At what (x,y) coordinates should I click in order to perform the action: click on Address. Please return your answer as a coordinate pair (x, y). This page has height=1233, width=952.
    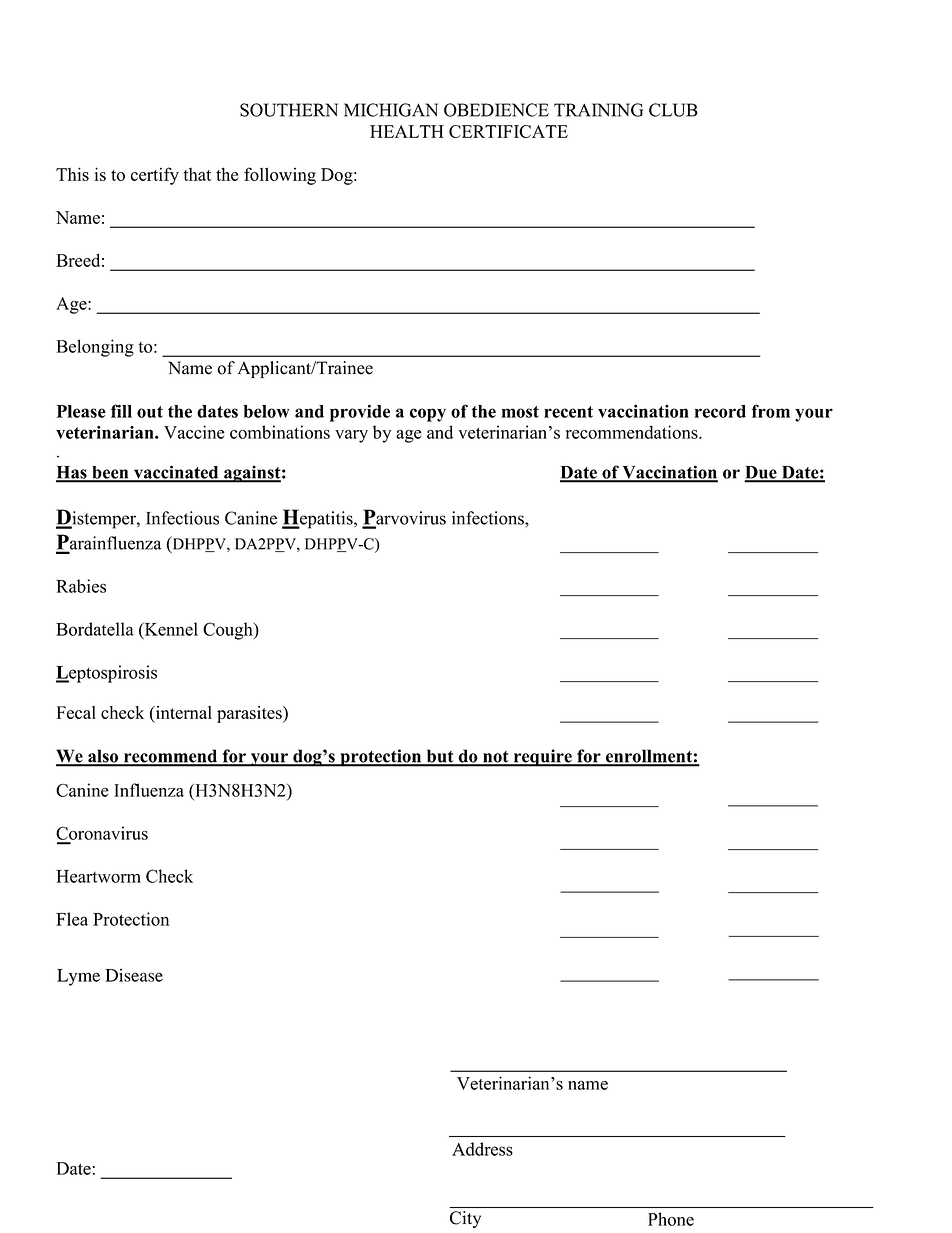
    Looking at the image, I should click on (482, 1149).
